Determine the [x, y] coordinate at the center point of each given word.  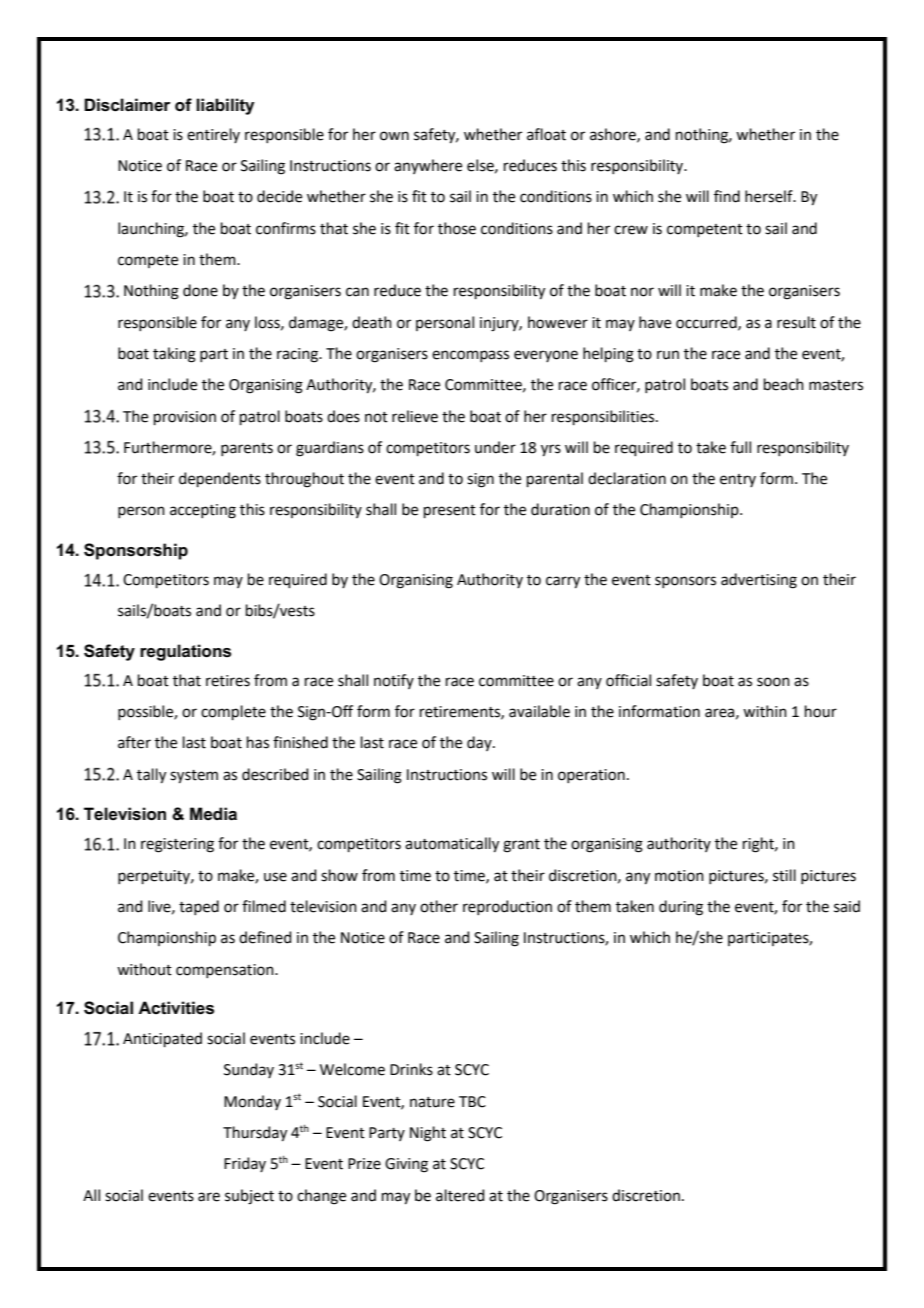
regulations [185, 652]
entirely [213, 135]
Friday [245, 1164]
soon [773, 682]
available [539, 711]
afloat [546, 134]
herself [770, 196]
